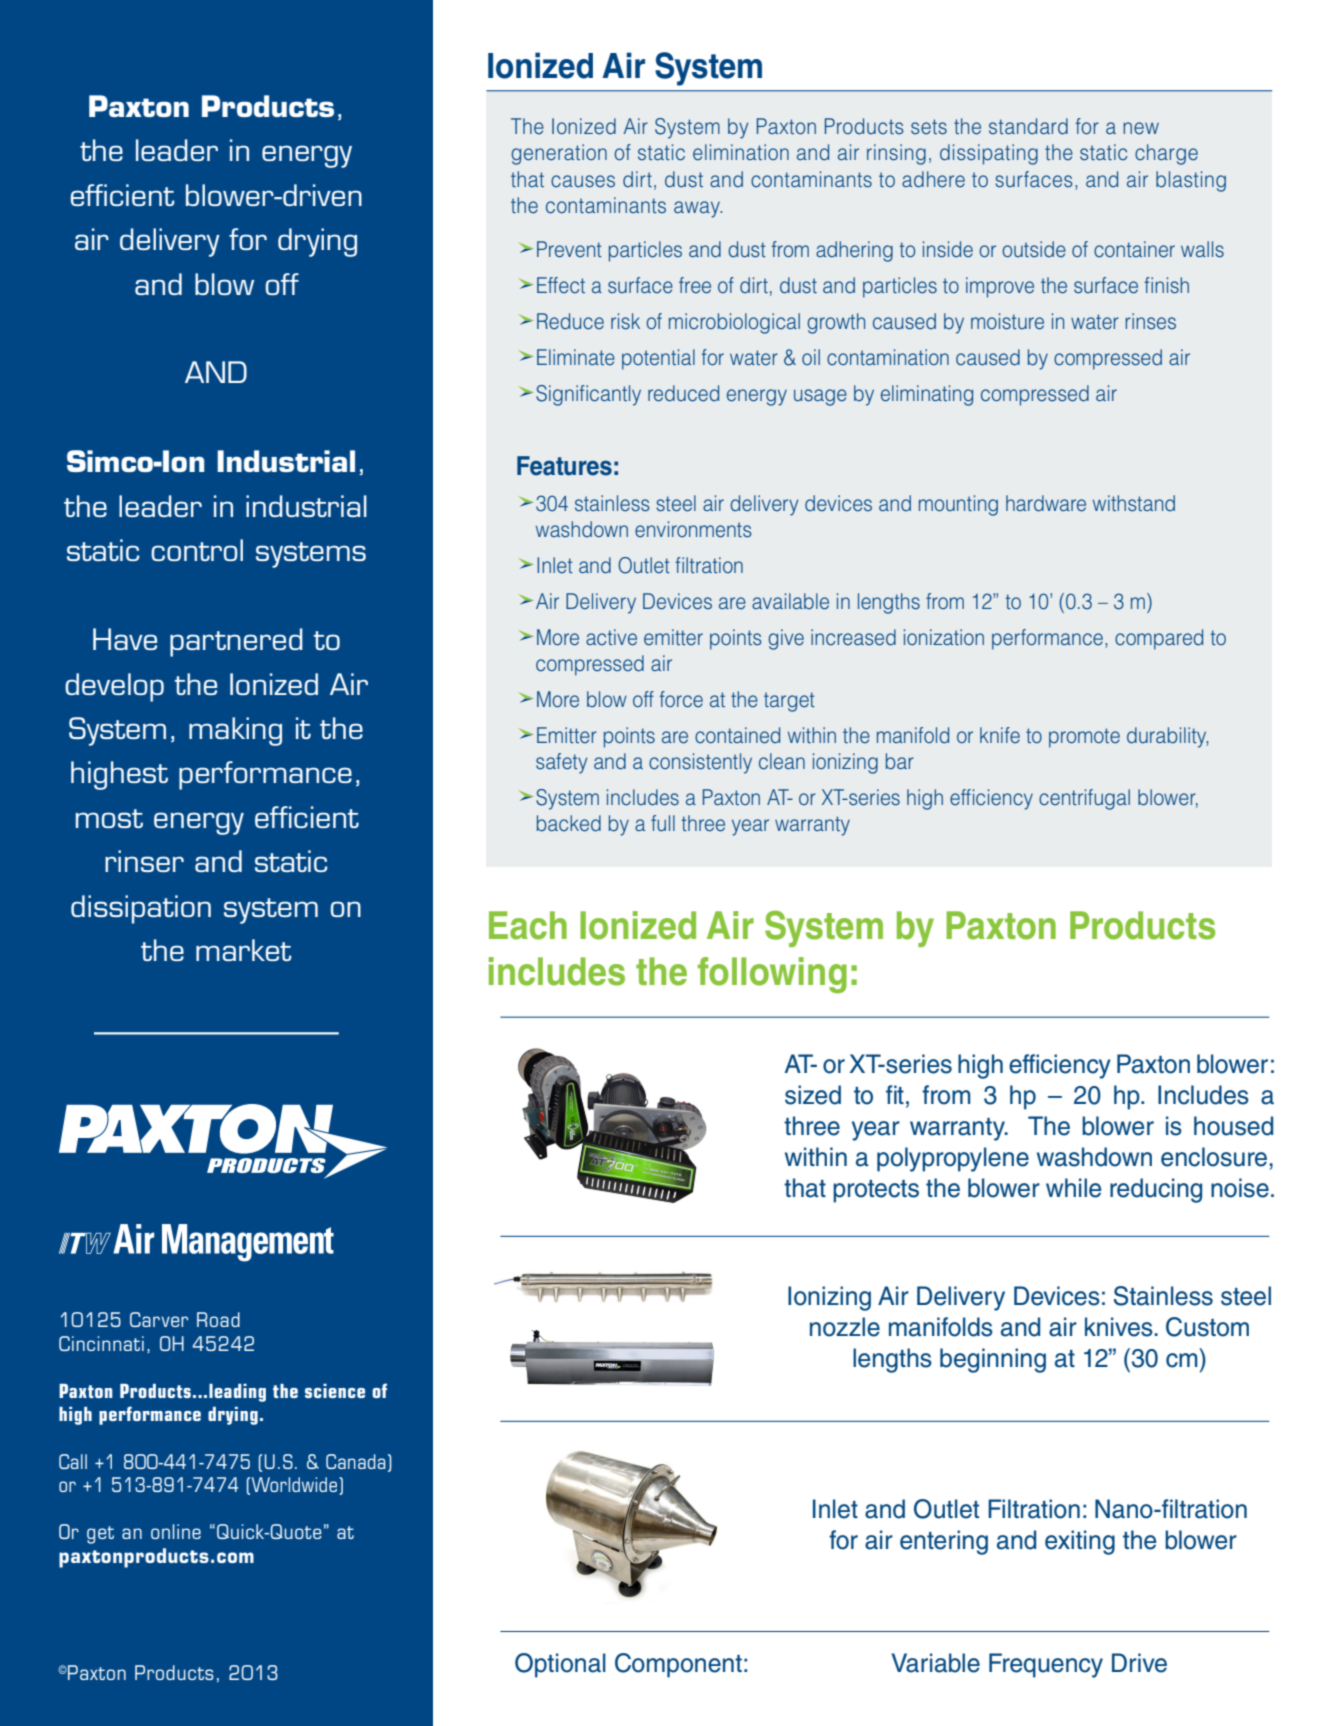 The height and width of the document is (1726, 1334). What do you see at coordinates (1074, 1188) in the document?
I see `while` at bounding box center [1074, 1188].
